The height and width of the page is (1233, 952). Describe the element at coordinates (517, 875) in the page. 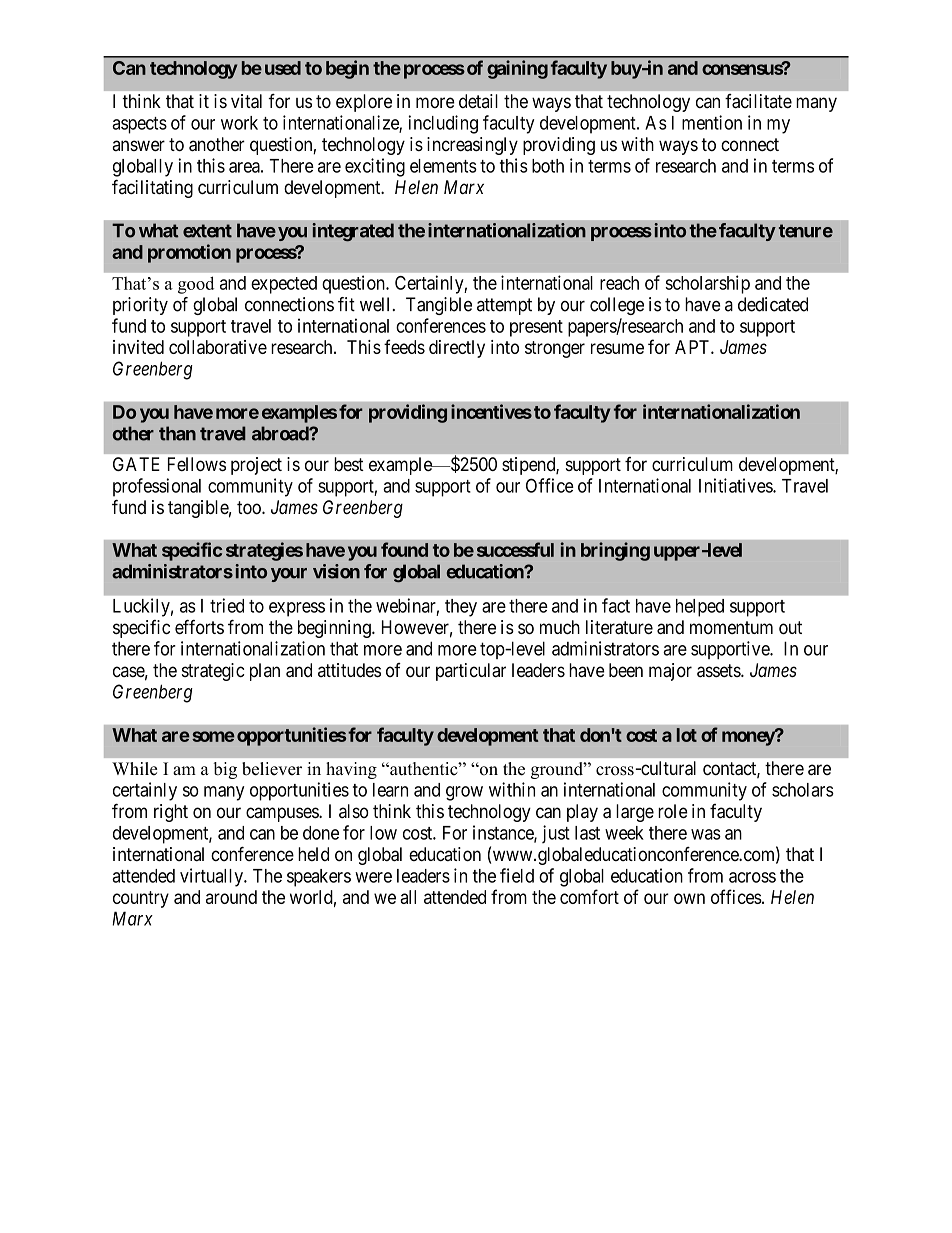

I see `field` at that location.
